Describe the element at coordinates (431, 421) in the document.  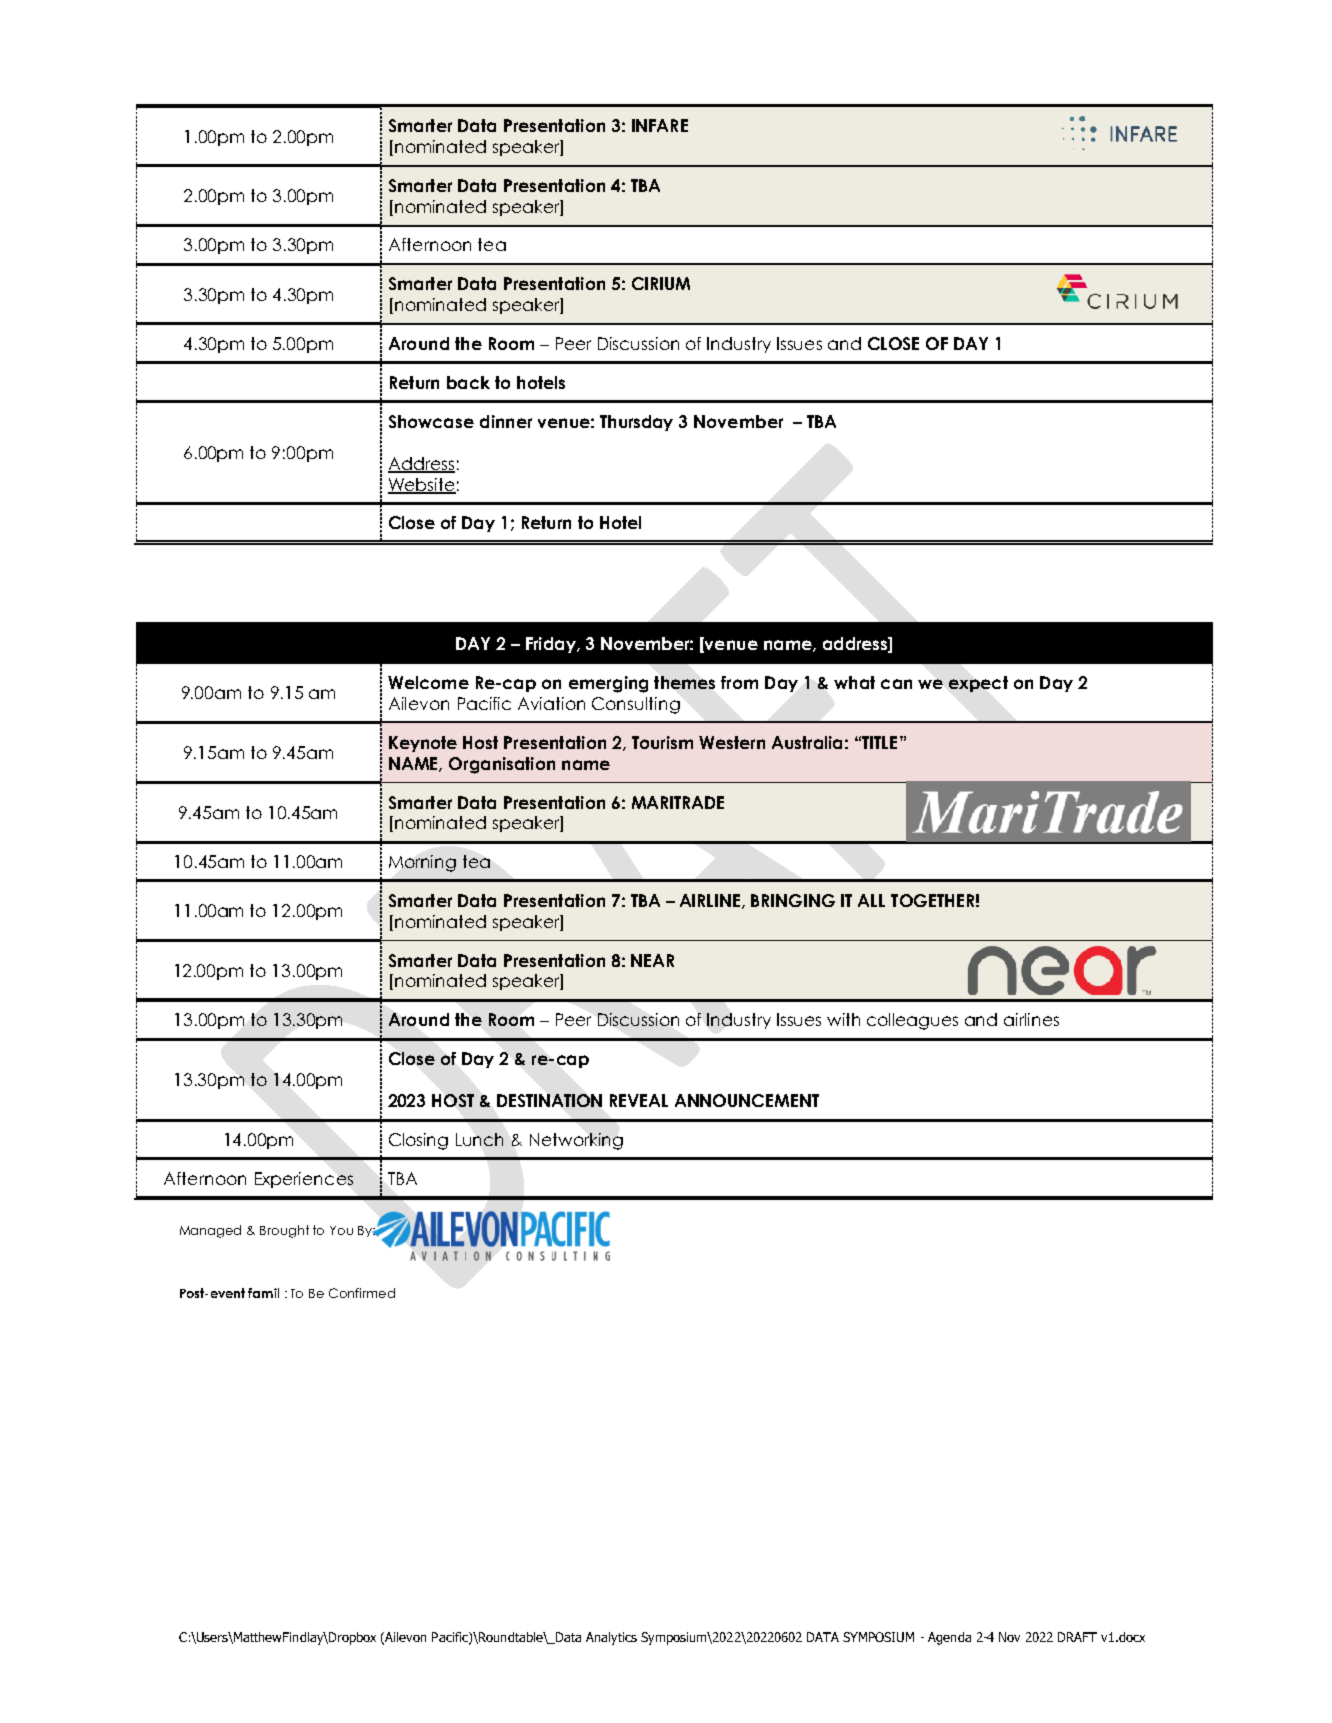
I see `Showcase` at that location.
